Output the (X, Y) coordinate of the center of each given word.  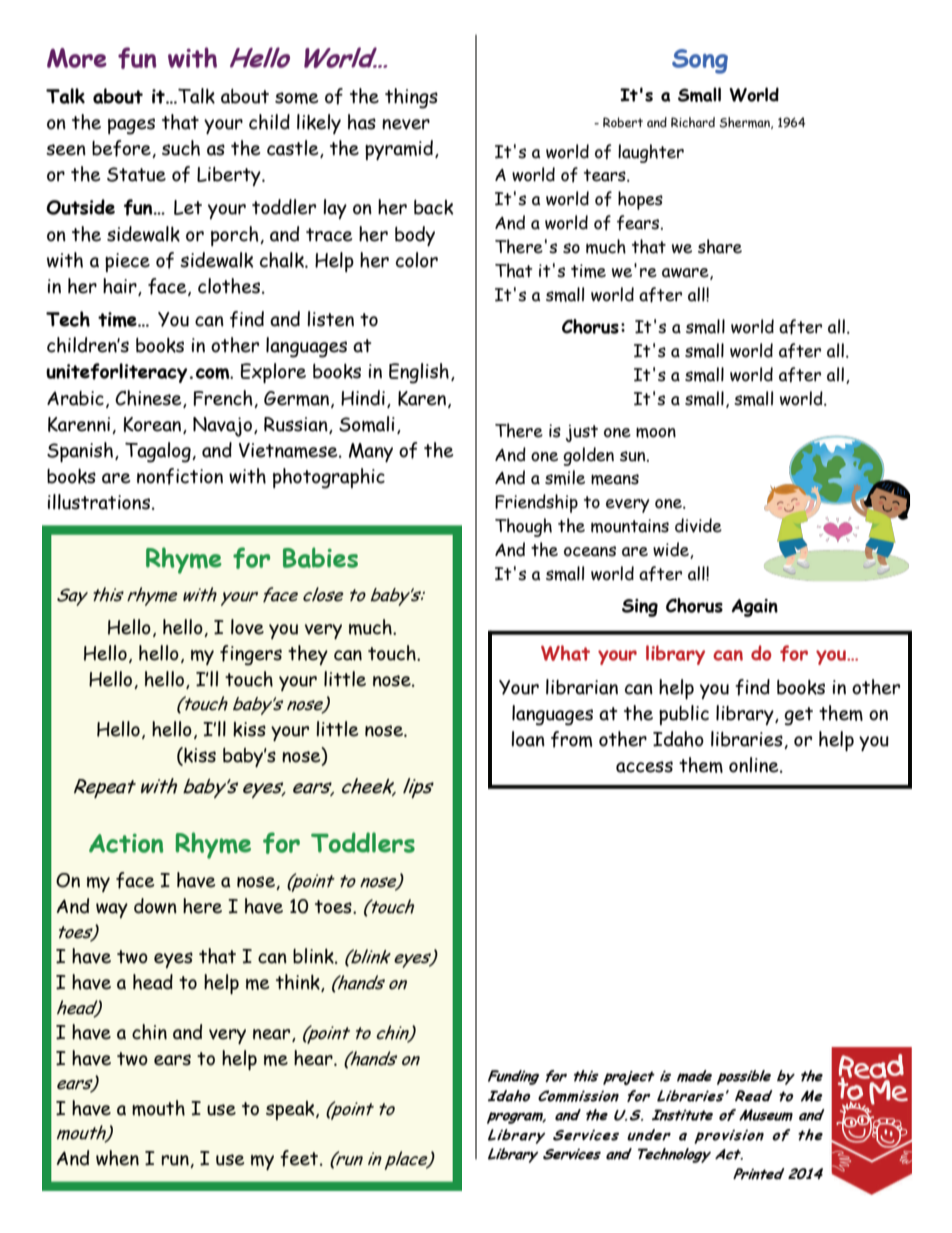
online (755, 765)
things (411, 98)
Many (371, 452)
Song (700, 61)
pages (131, 126)
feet (300, 1158)
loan (528, 739)
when (117, 1158)
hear (314, 1058)
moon (656, 432)
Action (126, 843)
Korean (154, 425)
